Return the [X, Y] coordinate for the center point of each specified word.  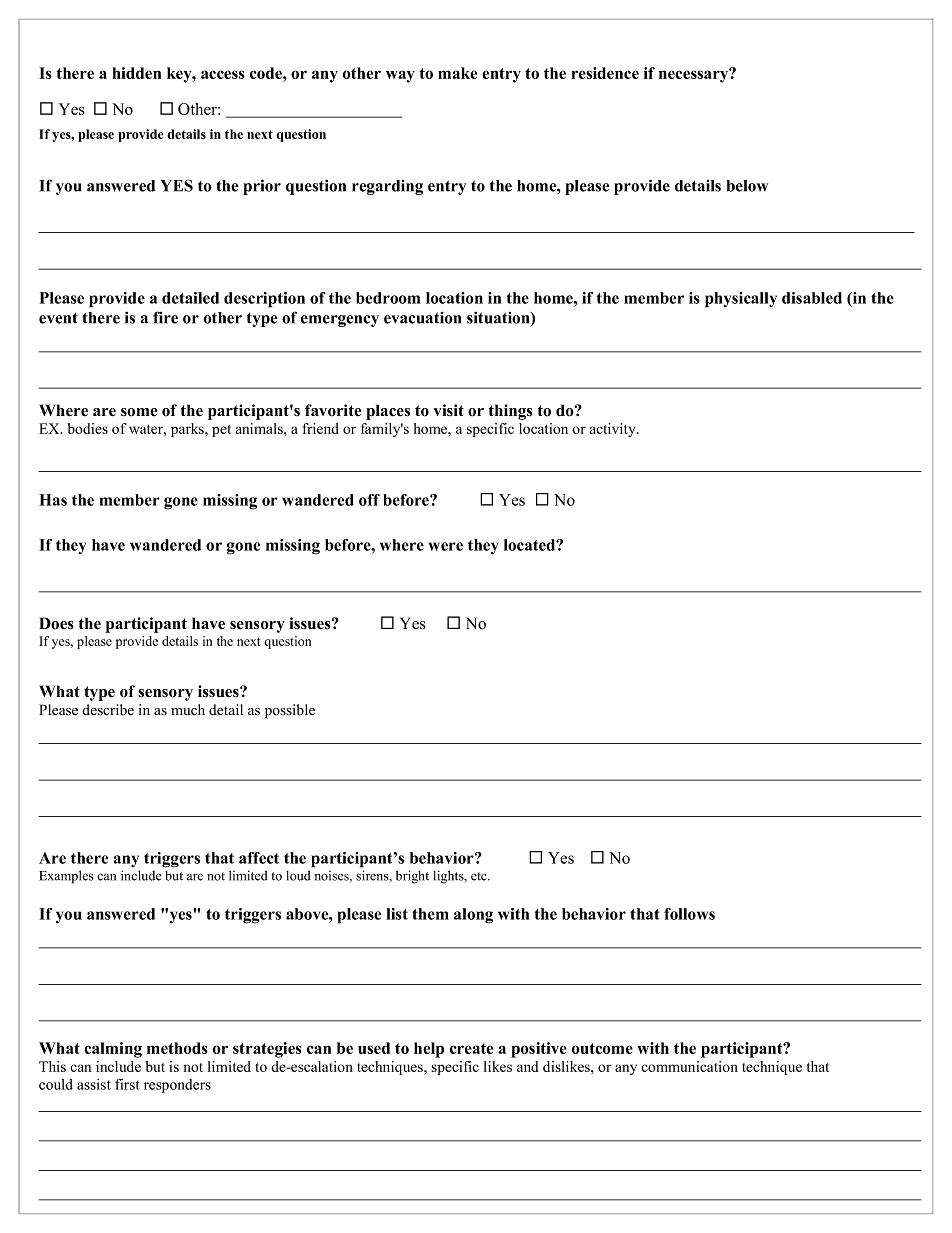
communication [689, 1066]
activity [614, 430]
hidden [136, 73]
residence [605, 73]
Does [56, 623]
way [400, 76]
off [369, 500]
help [429, 1050]
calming [113, 1050]
